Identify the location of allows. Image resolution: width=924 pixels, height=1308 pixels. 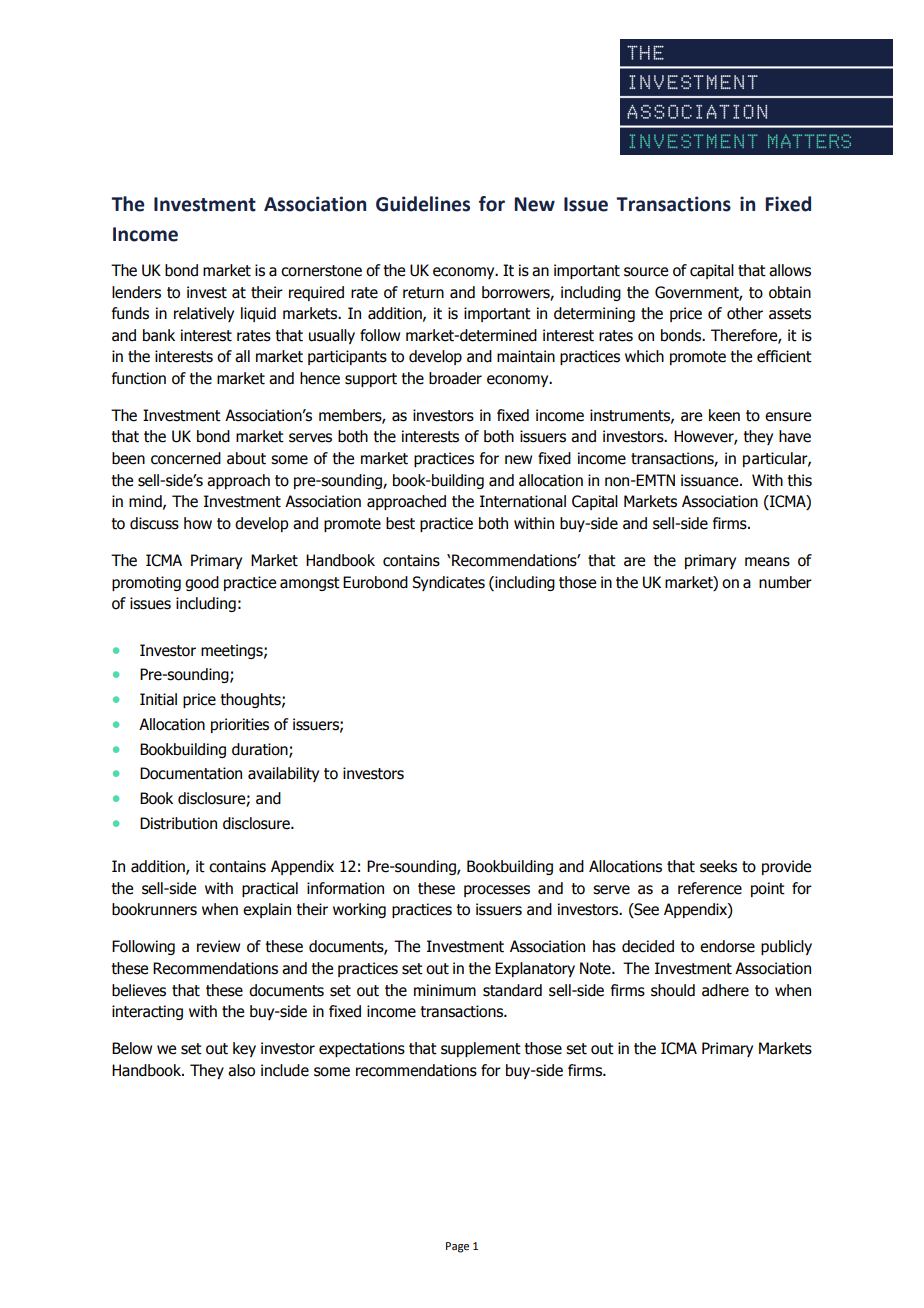
(790, 270).
